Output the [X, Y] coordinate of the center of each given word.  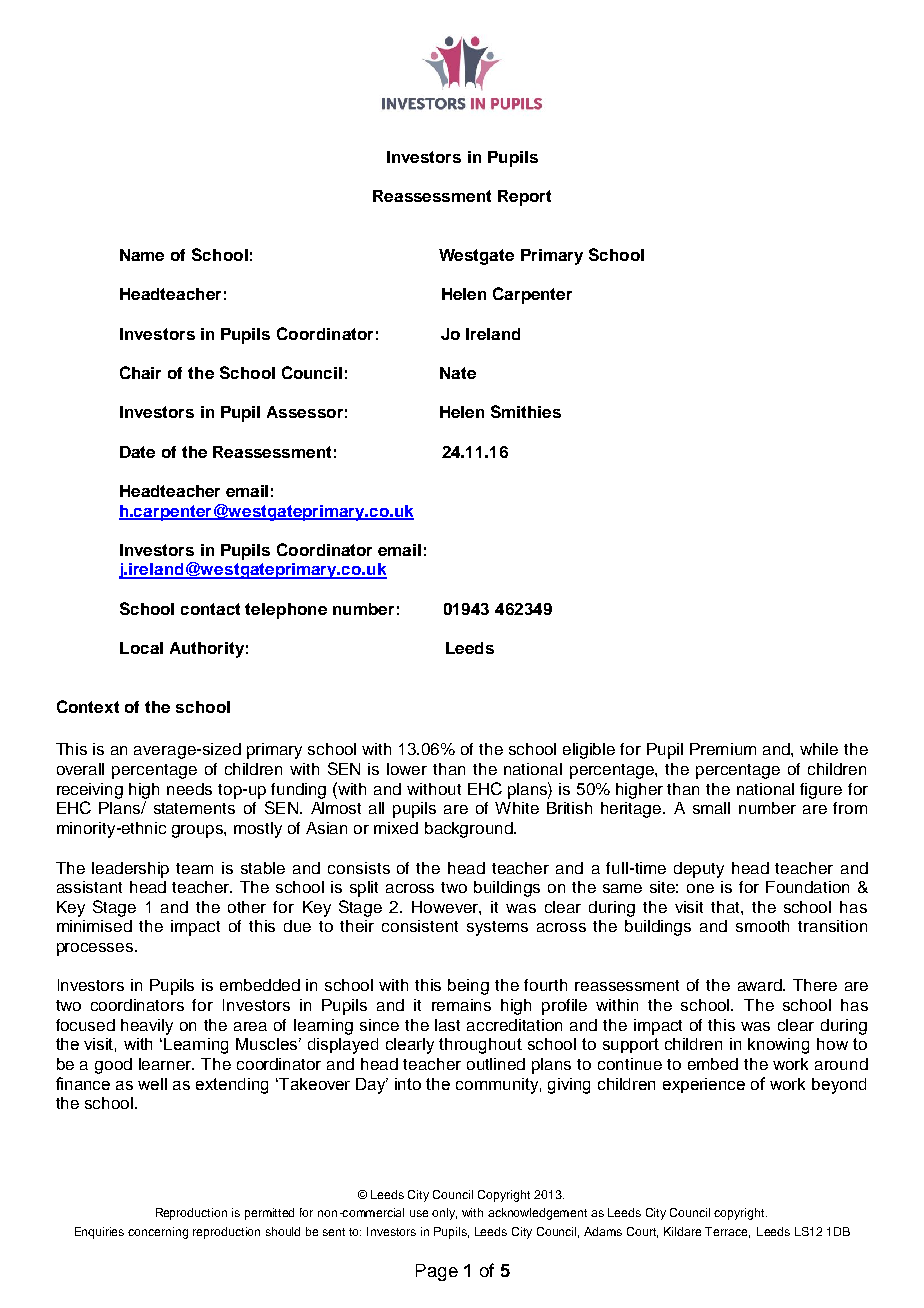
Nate [458, 373]
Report [524, 198]
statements [194, 808]
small [711, 808]
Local [141, 648]
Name [142, 255]
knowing [778, 1046]
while [819, 749]
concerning [158, 1233]
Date [137, 452]
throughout [480, 1046]
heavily [147, 1027]
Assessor [305, 412]
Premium [723, 749]
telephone [286, 611]
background [470, 830]
